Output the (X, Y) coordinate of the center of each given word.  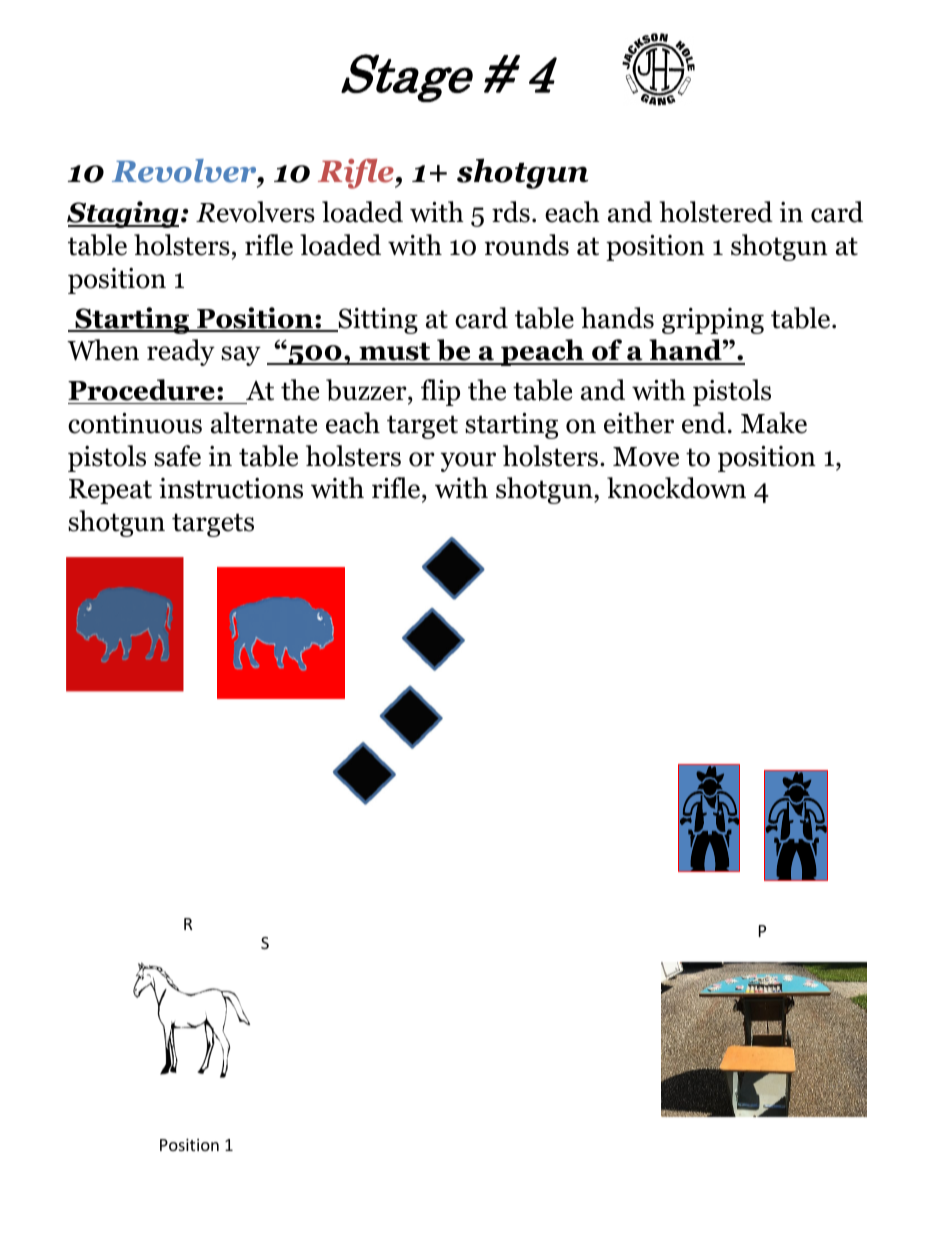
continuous (135, 423)
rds (511, 212)
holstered (716, 212)
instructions (231, 488)
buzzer (367, 391)
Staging (123, 214)
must (395, 353)
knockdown (676, 488)
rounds (527, 245)
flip (440, 392)
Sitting (377, 321)
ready (181, 352)
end (704, 423)
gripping (713, 321)
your (468, 462)
